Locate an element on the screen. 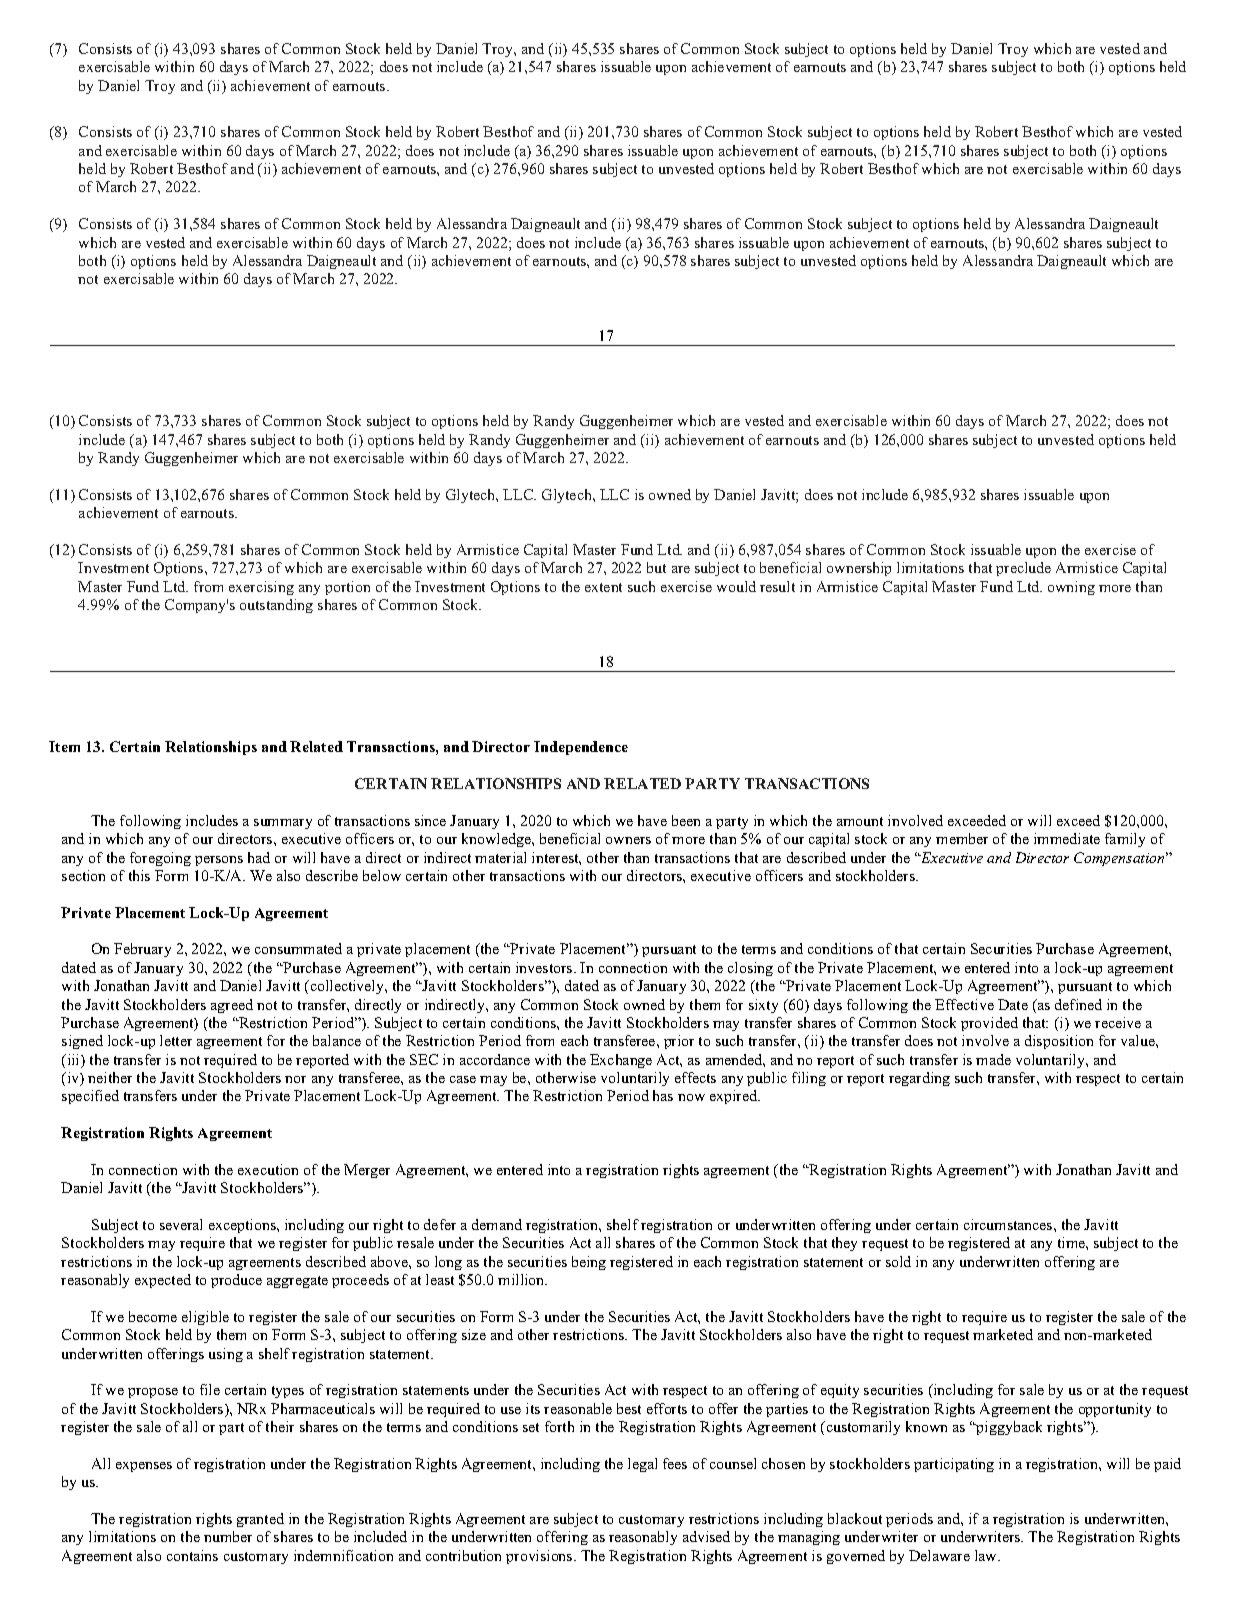  letter is located at coordinates (176, 1040).
